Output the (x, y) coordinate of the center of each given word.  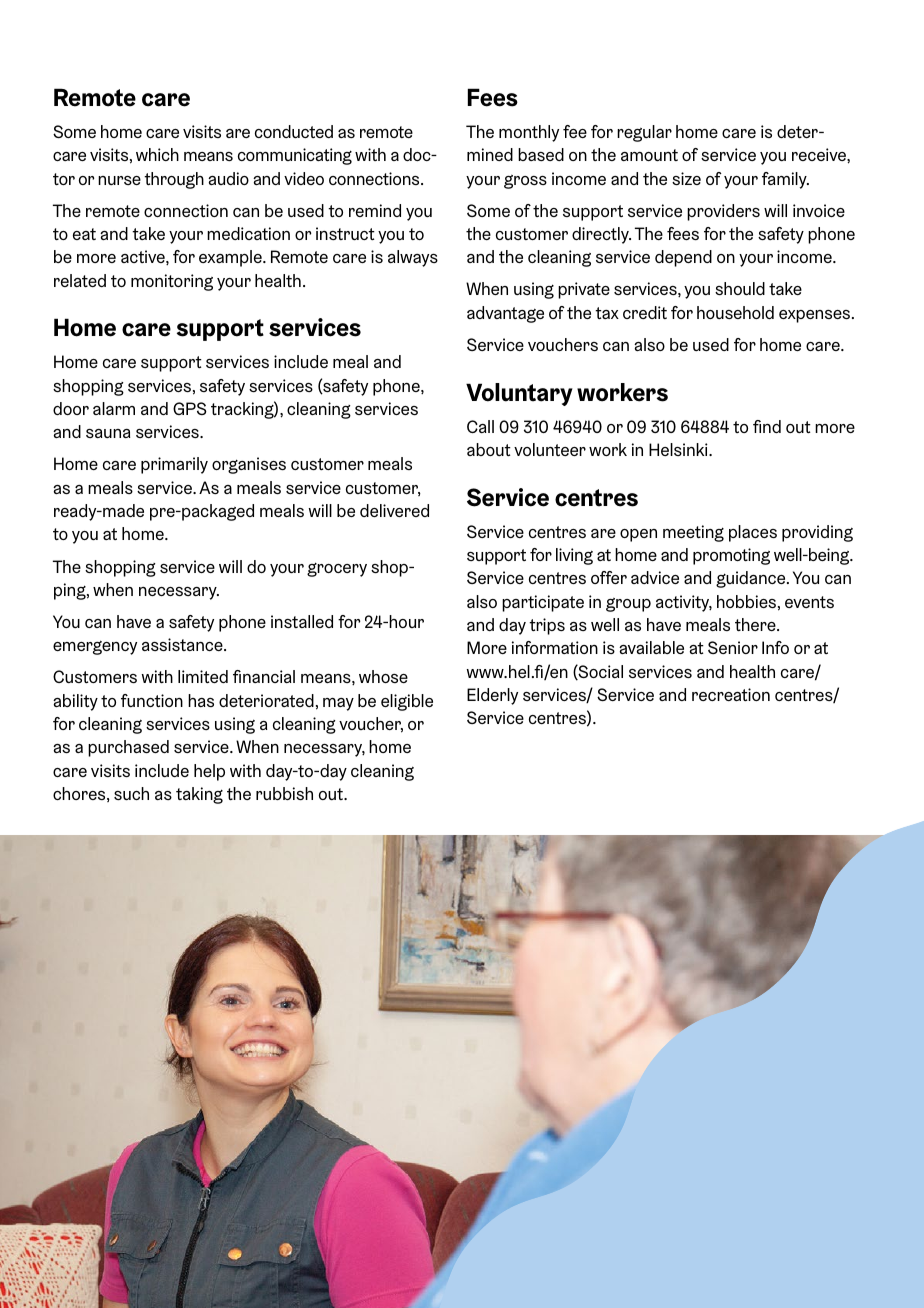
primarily (174, 465)
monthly (529, 133)
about (489, 449)
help (209, 772)
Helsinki (679, 449)
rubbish (284, 793)
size (686, 178)
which (157, 154)
